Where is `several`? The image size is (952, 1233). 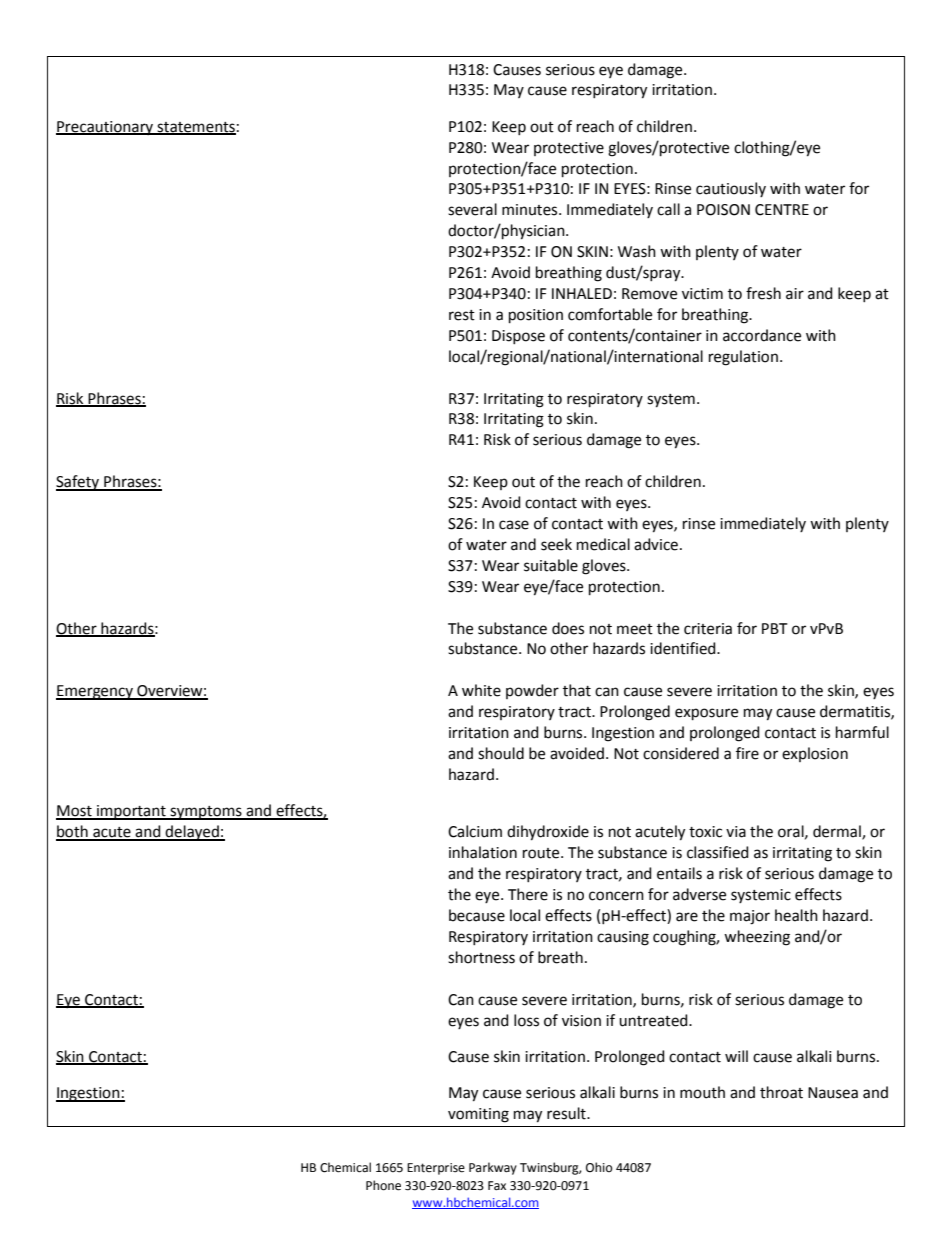
several is located at coordinates (472, 209).
